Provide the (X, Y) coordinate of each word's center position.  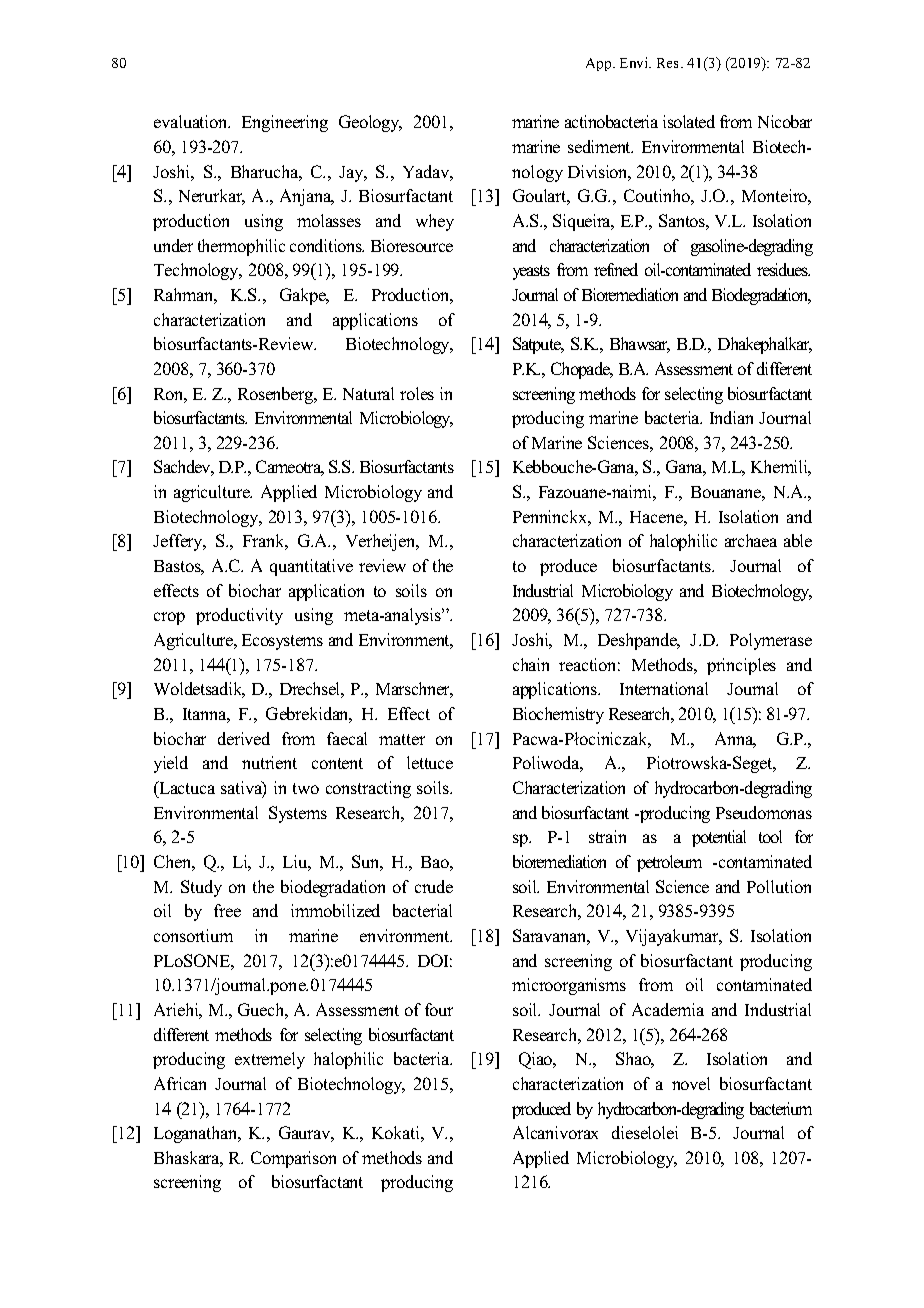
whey (435, 222)
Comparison (293, 1159)
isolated (689, 121)
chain (531, 664)
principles (741, 666)
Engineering (285, 123)
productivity (239, 616)
